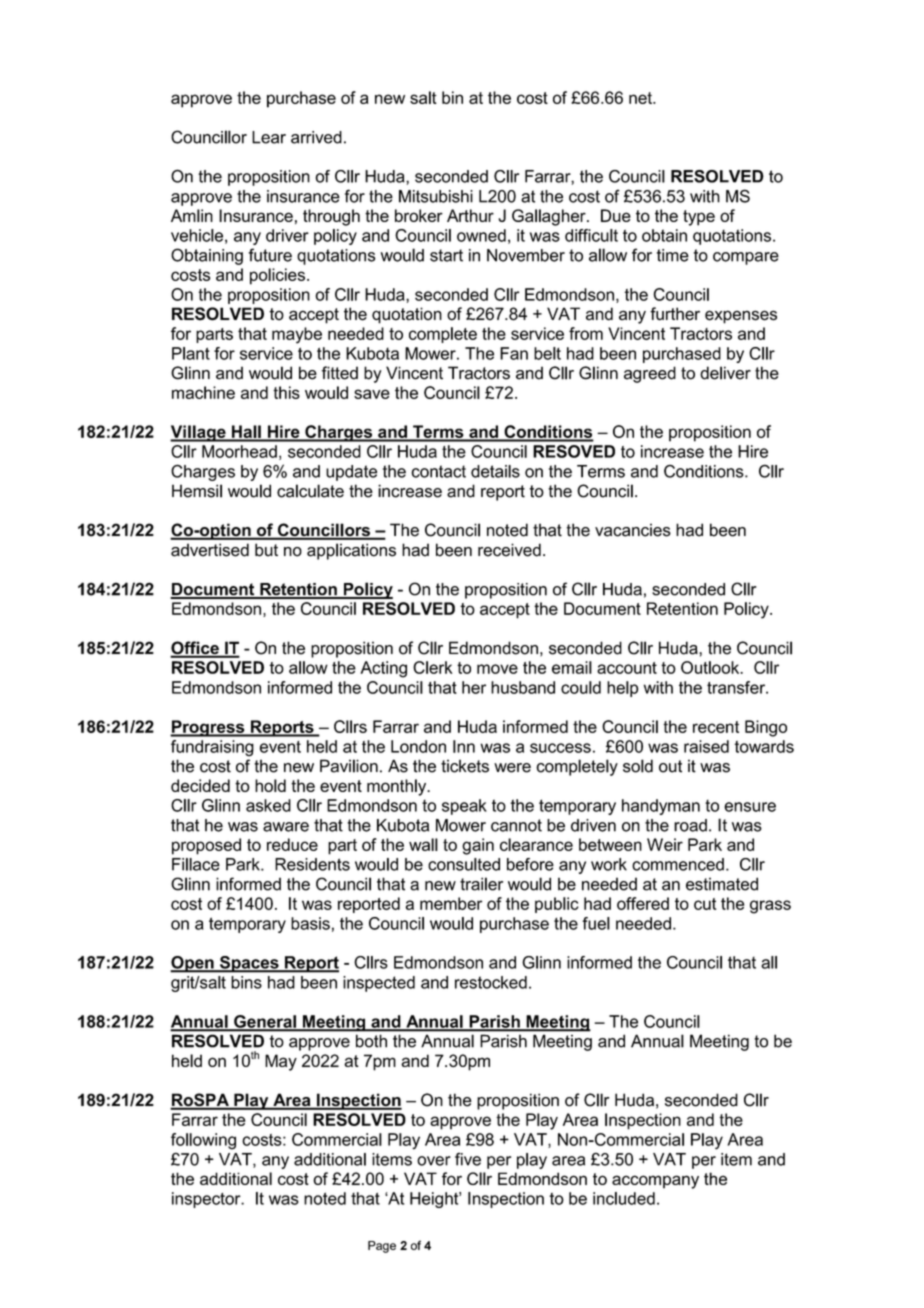 This screenshot has width=924, height=1308. What do you see at coordinates (497, 669) in the screenshot?
I see `move` at bounding box center [497, 669].
